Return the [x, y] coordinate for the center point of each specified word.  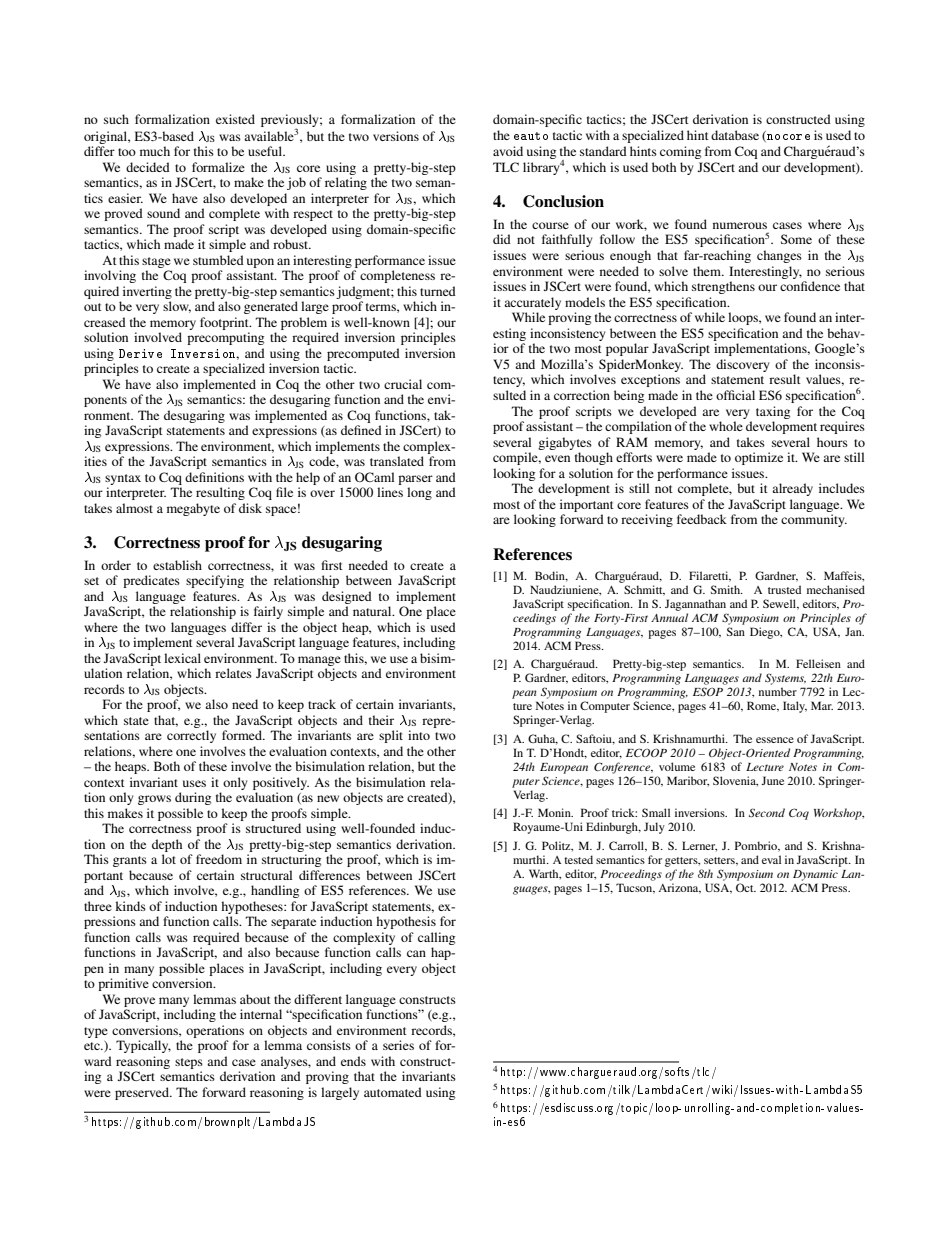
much [155, 151]
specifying [215, 581]
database [735, 135]
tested [578, 859]
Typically [143, 1046]
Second [767, 812]
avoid [508, 151]
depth [167, 845]
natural [373, 611]
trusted [784, 589]
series [398, 1045]
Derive [140, 353]
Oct [746, 887]
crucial [403, 384]
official [735, 395]
